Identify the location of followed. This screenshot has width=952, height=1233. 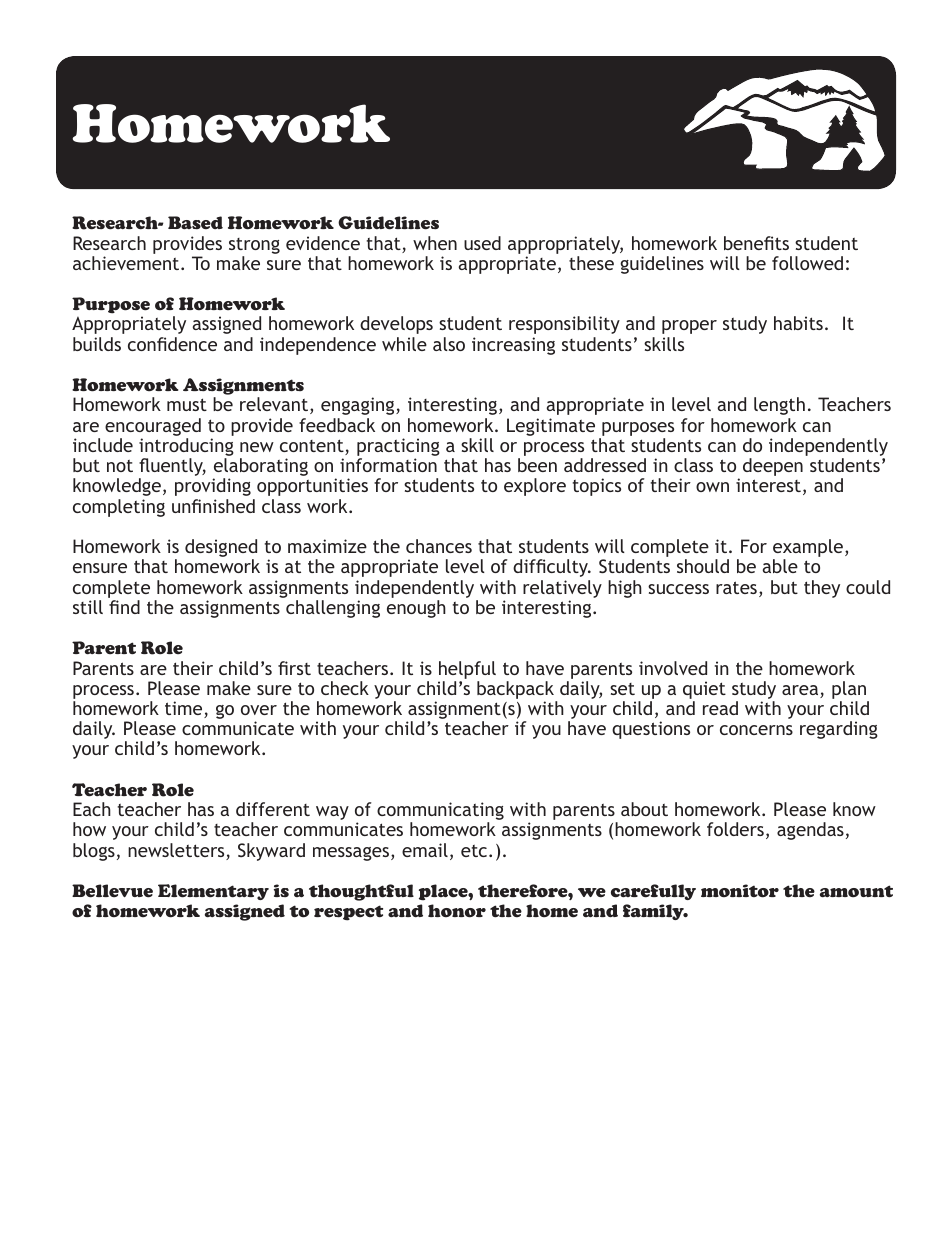
(807, 263).
